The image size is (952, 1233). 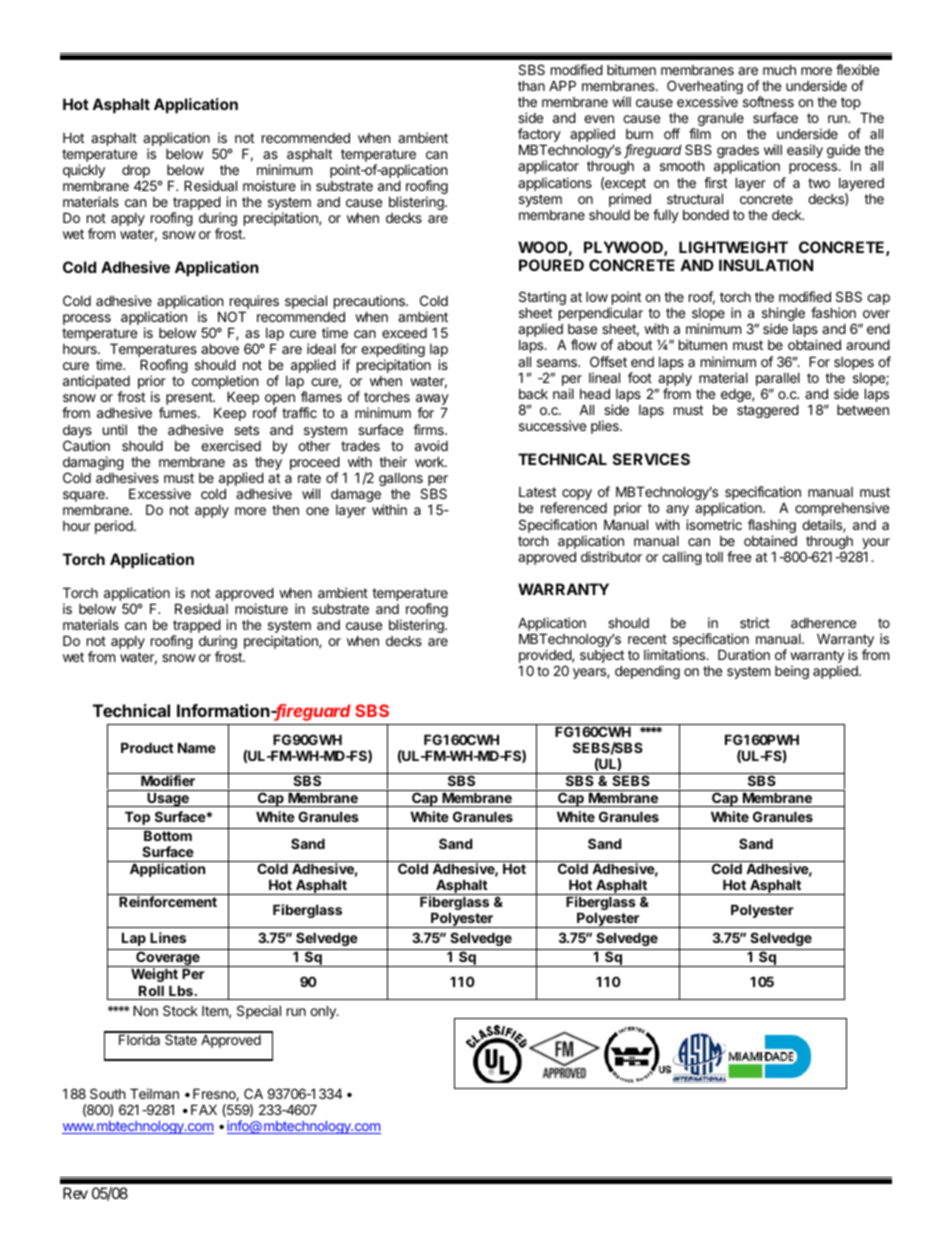 I want to click on period, so click(x=115, y=527).
